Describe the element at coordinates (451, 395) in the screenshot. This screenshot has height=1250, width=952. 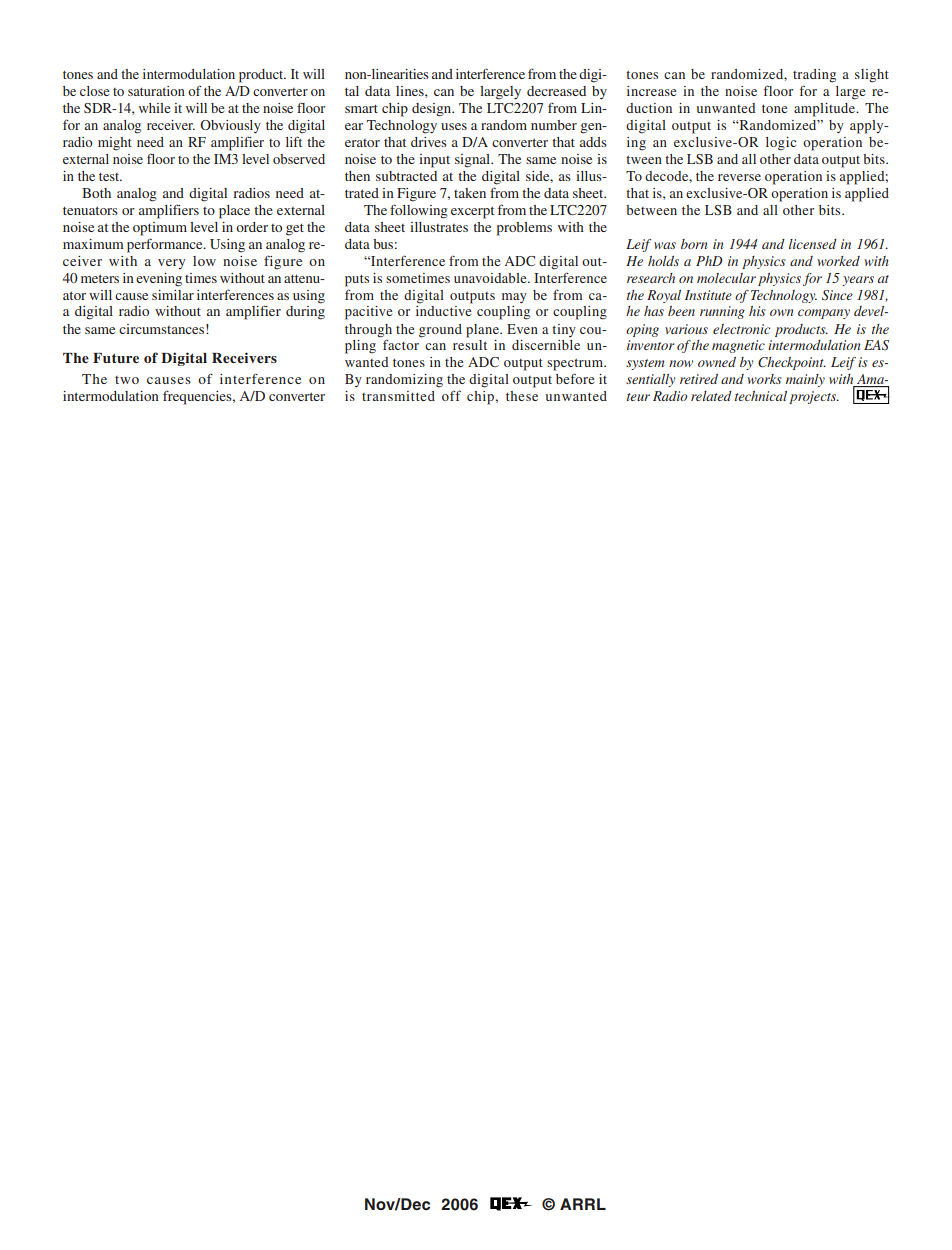
I see `off` at that location.
